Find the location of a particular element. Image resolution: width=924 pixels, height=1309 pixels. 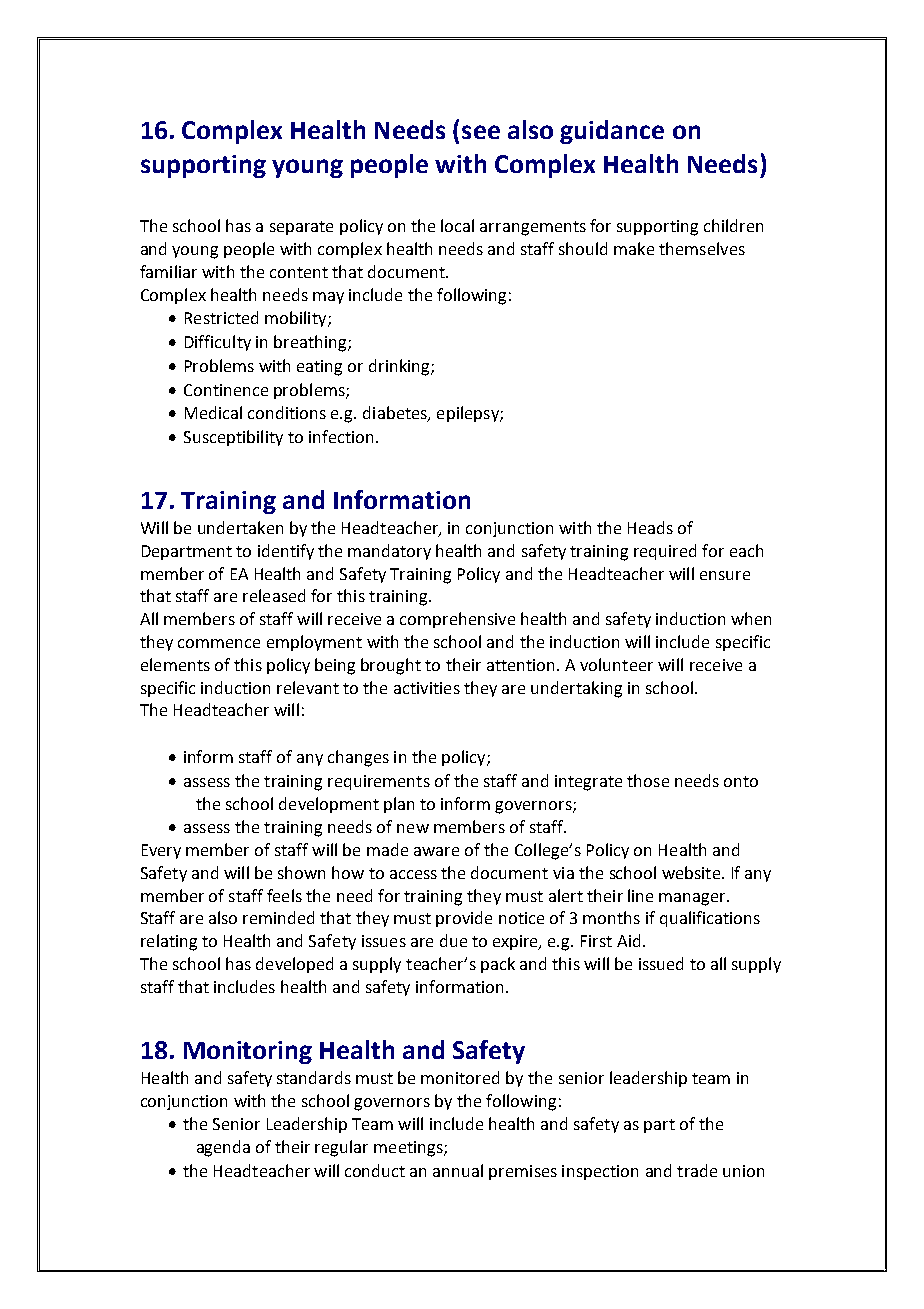

separate is located at coordinates (301, 228).
